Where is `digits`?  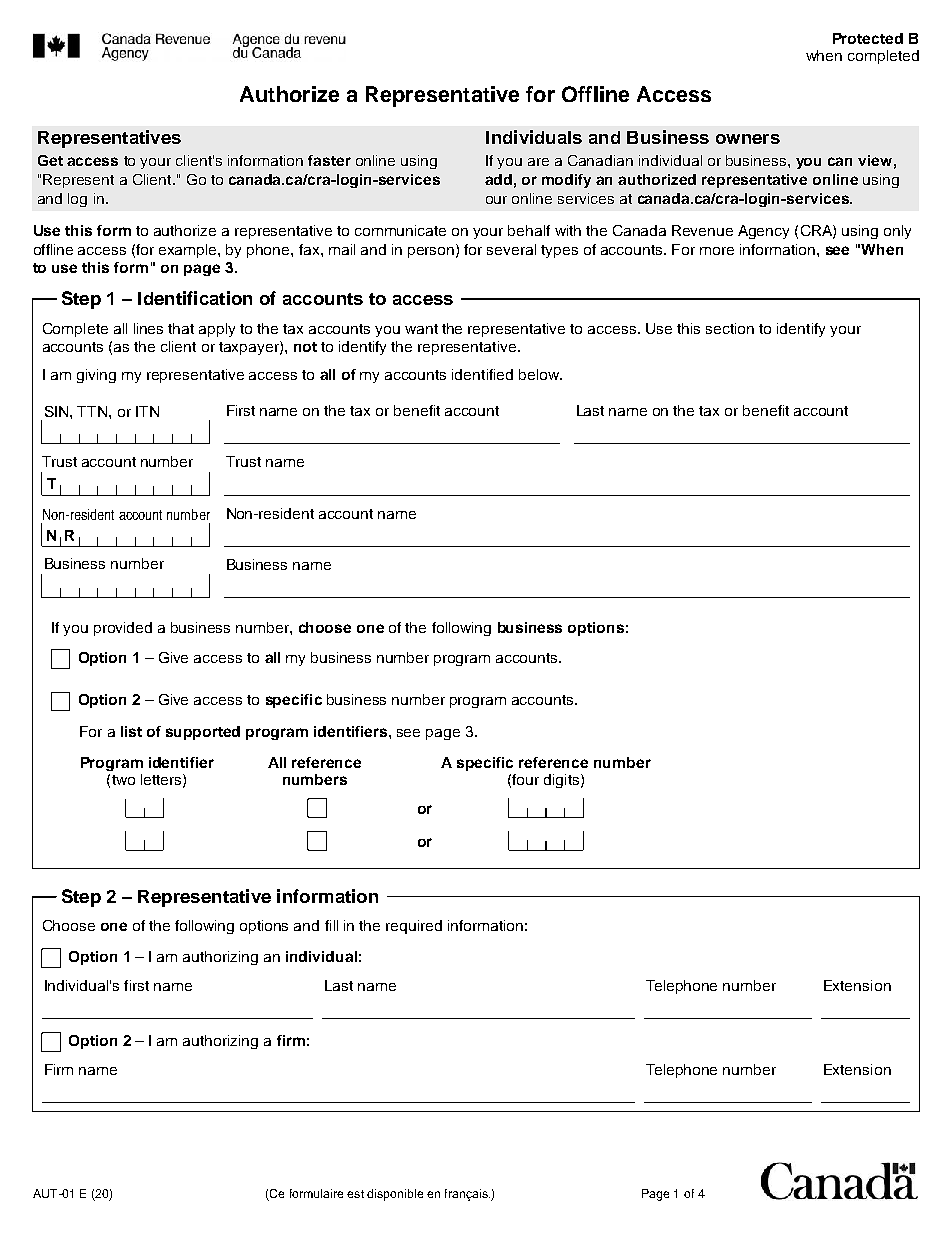
digits is located at coordinates (563, 781).
